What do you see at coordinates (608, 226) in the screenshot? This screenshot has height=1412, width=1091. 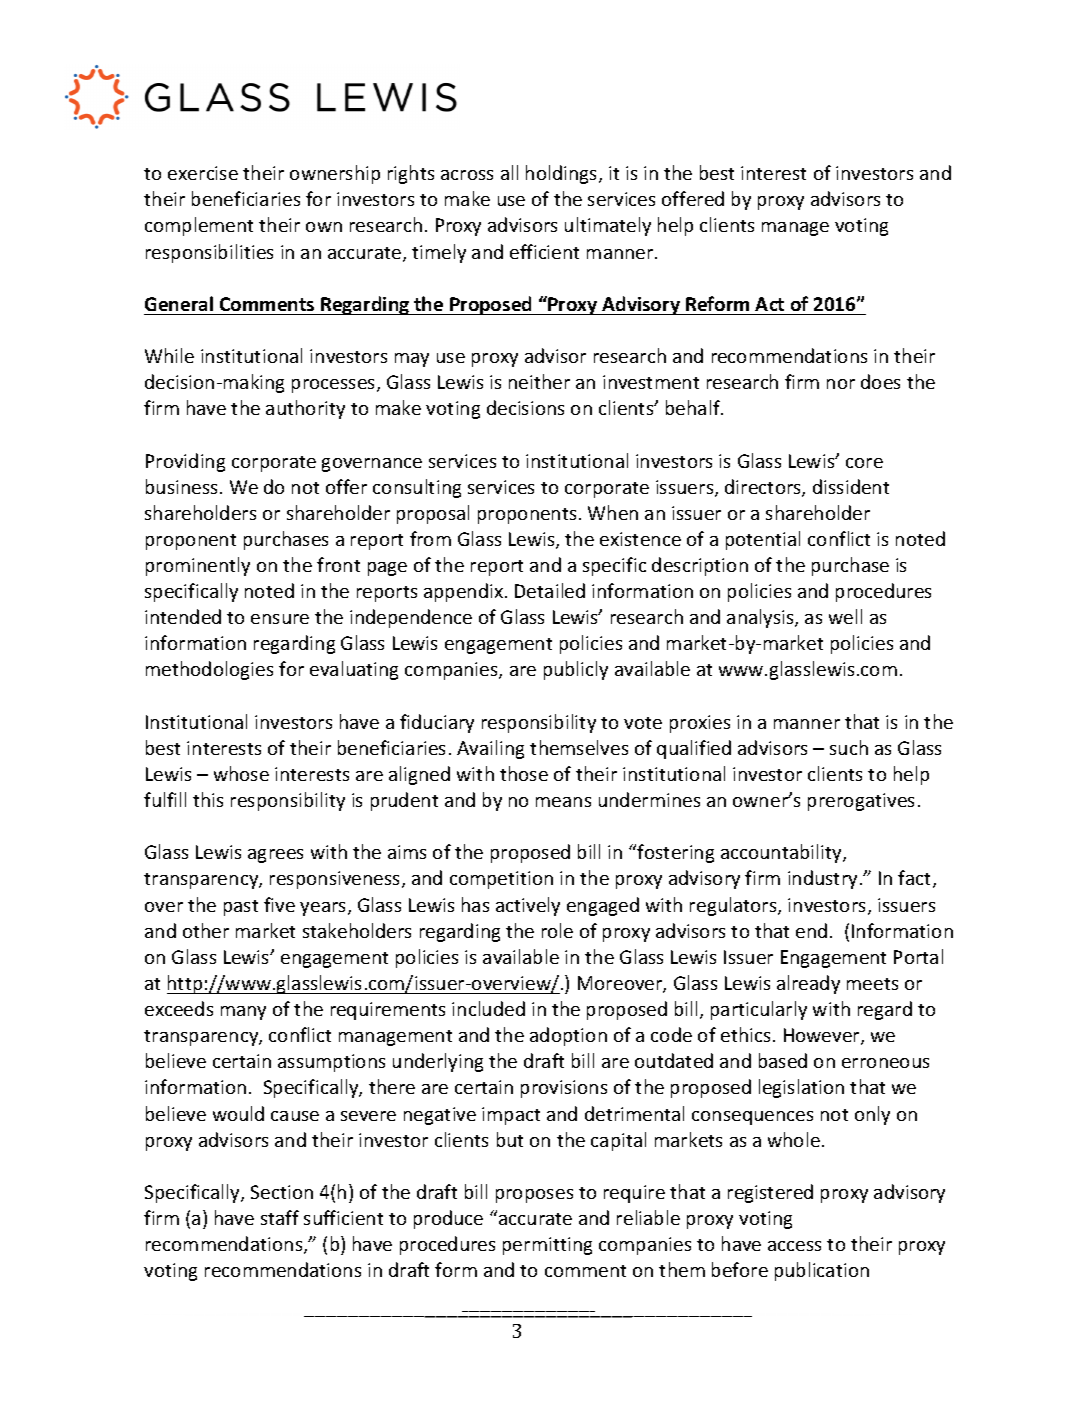 I see `ultimately` at bounding box center [608, 226].
